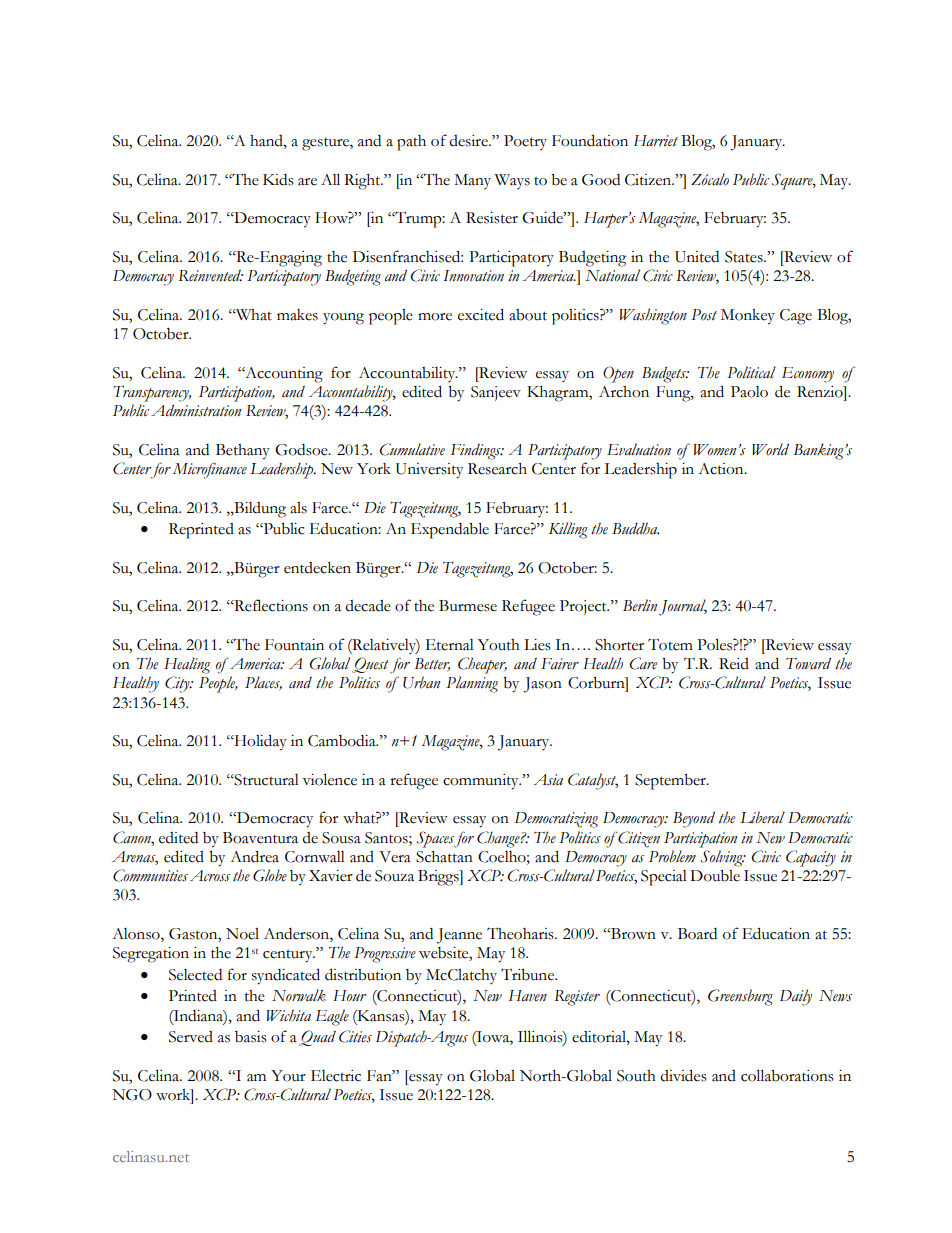 The width and height of the screenshot is (952, 1233). Describe the element at coordinates (278, 180) in the screenshot. I see `Kids` at that location.
